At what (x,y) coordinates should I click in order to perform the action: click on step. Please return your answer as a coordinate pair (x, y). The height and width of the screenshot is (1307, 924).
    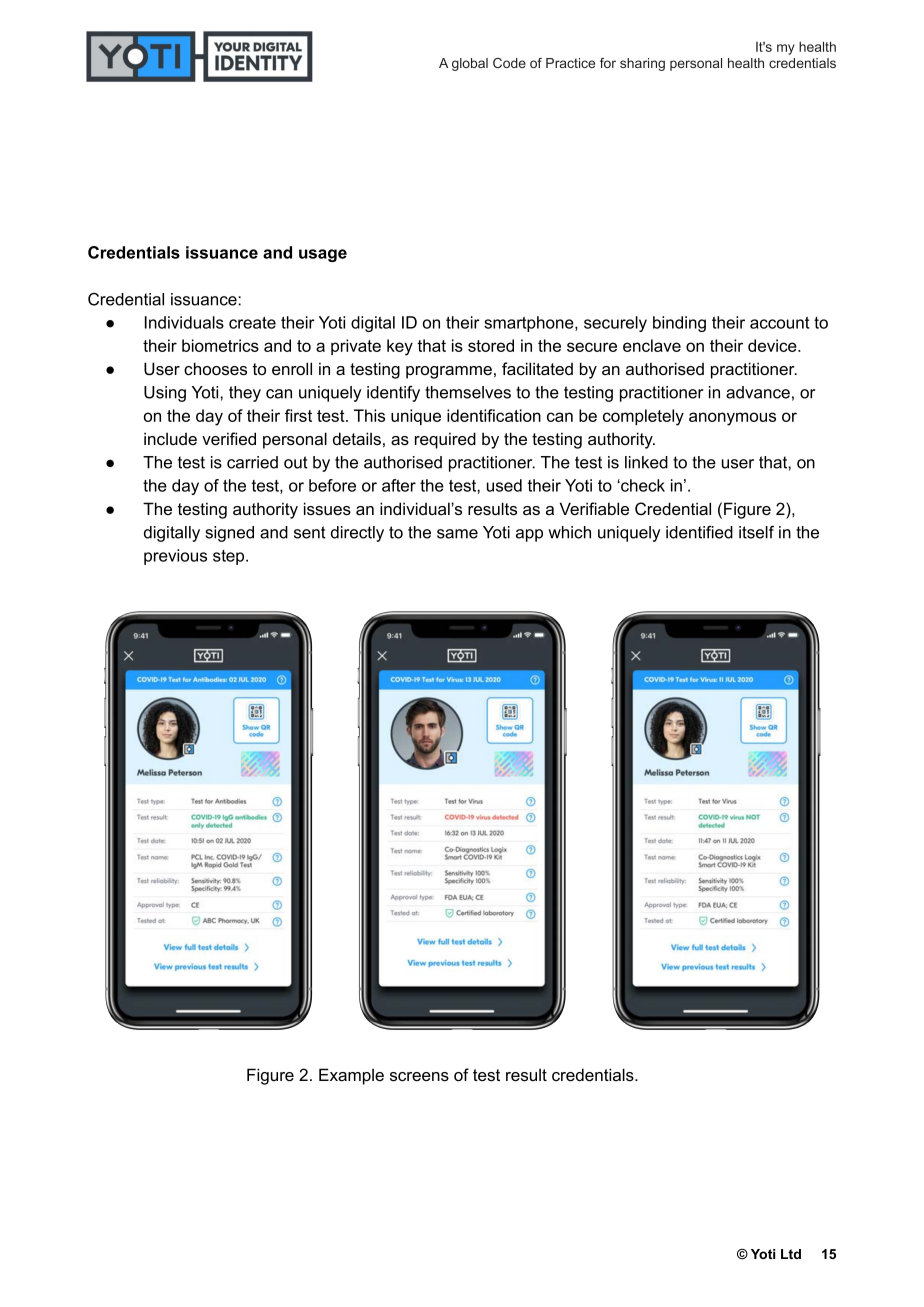
    Looking at the image, I should click on (230, 557).
